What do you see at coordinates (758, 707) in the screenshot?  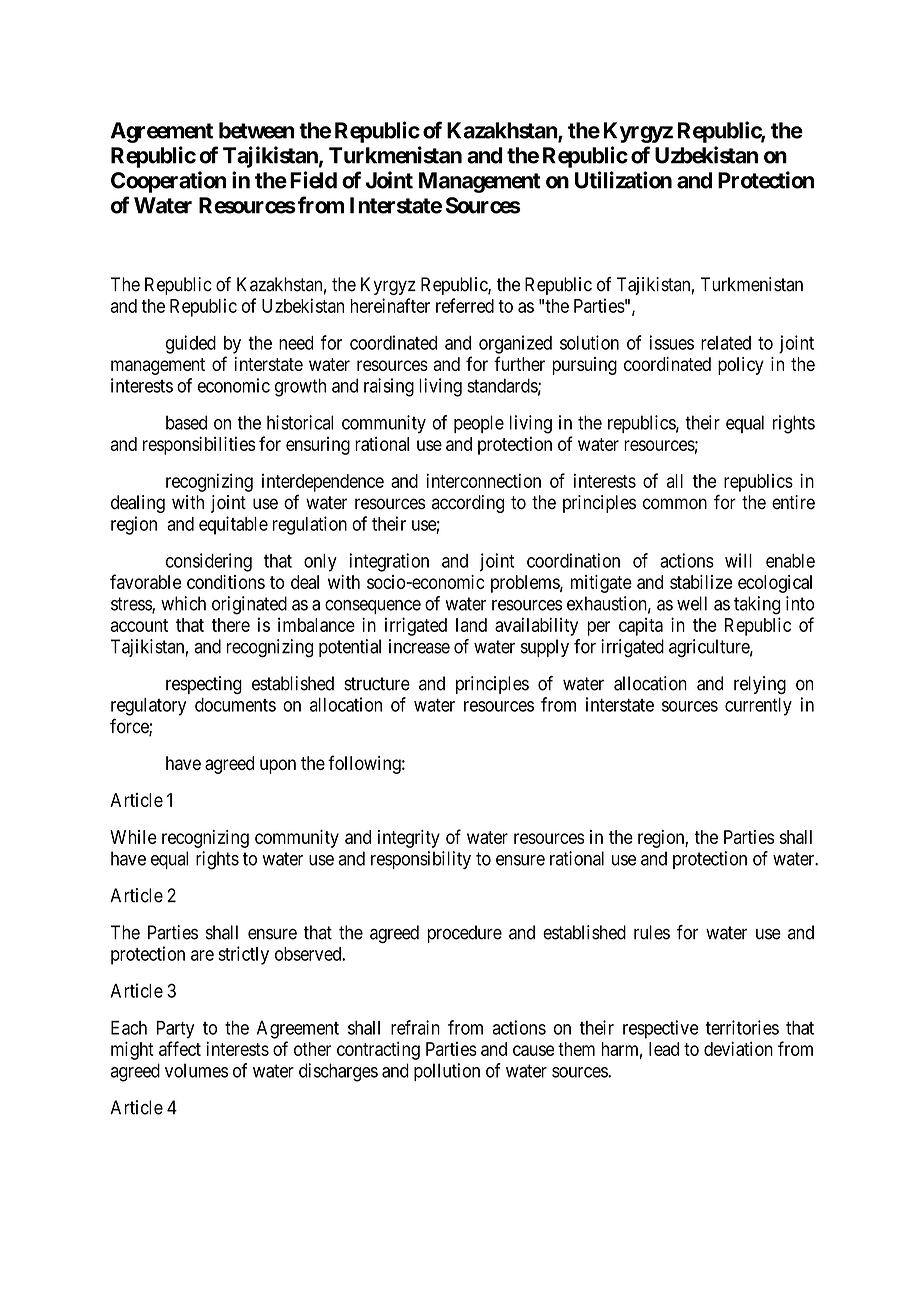 I see `currently` at bounding box center [758, 707].
